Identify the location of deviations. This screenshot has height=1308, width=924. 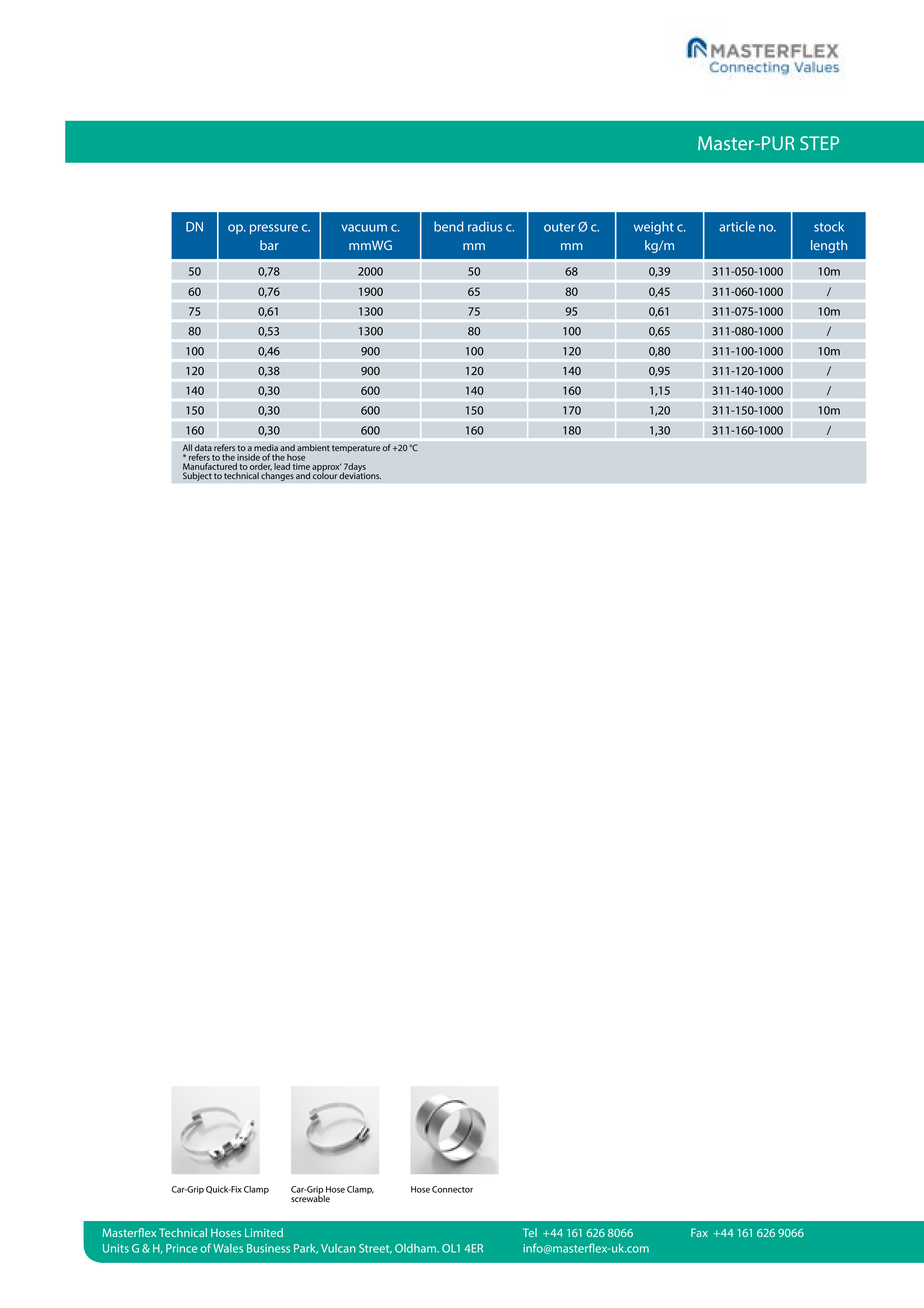
(360, 474).
